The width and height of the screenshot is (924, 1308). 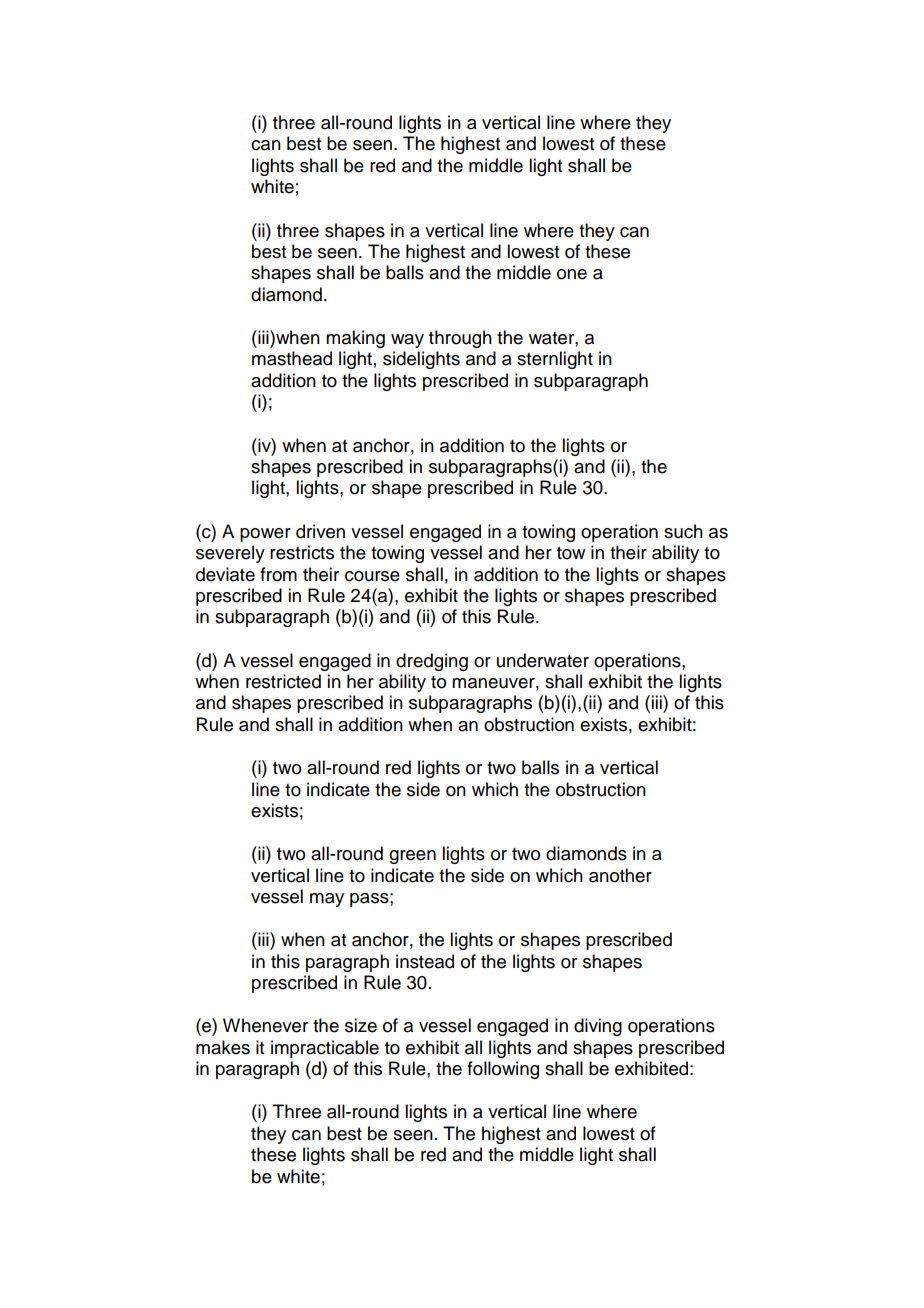 I want to click on dredging, so click(x=432, y=662).
